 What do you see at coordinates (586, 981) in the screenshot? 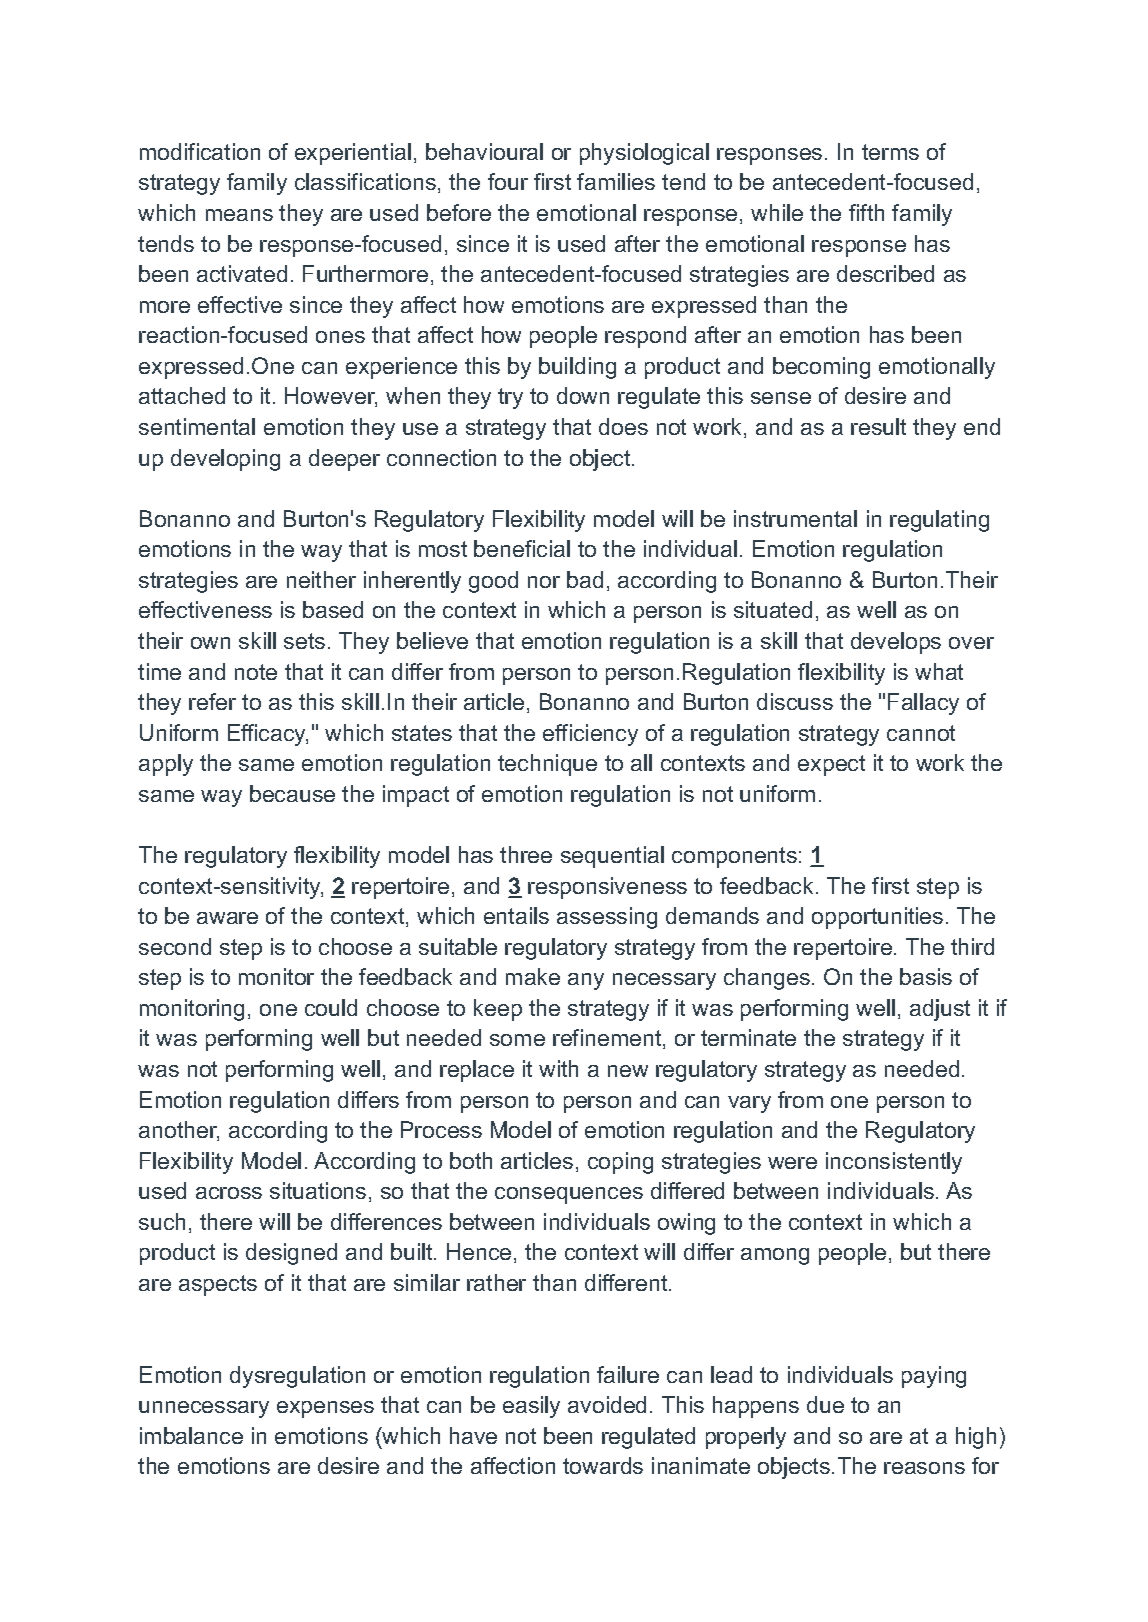
I see `any` at bounding box center [586, 981].
